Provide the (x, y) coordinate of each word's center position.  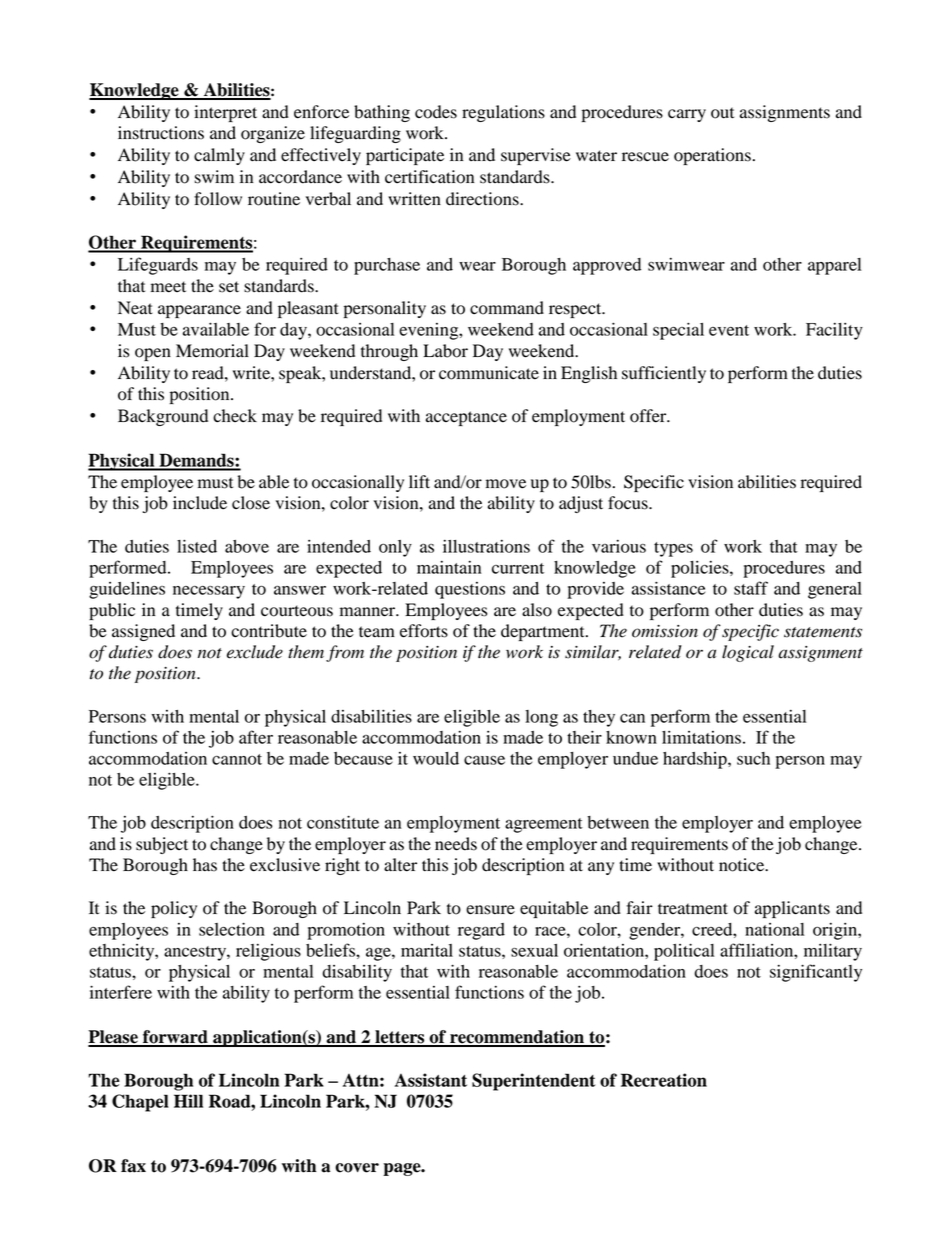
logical (748, 653)
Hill (188, 1101)
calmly (219, 156)
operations (712, 156)
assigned (143, 632)
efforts (424, 631)
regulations (503, 113)
